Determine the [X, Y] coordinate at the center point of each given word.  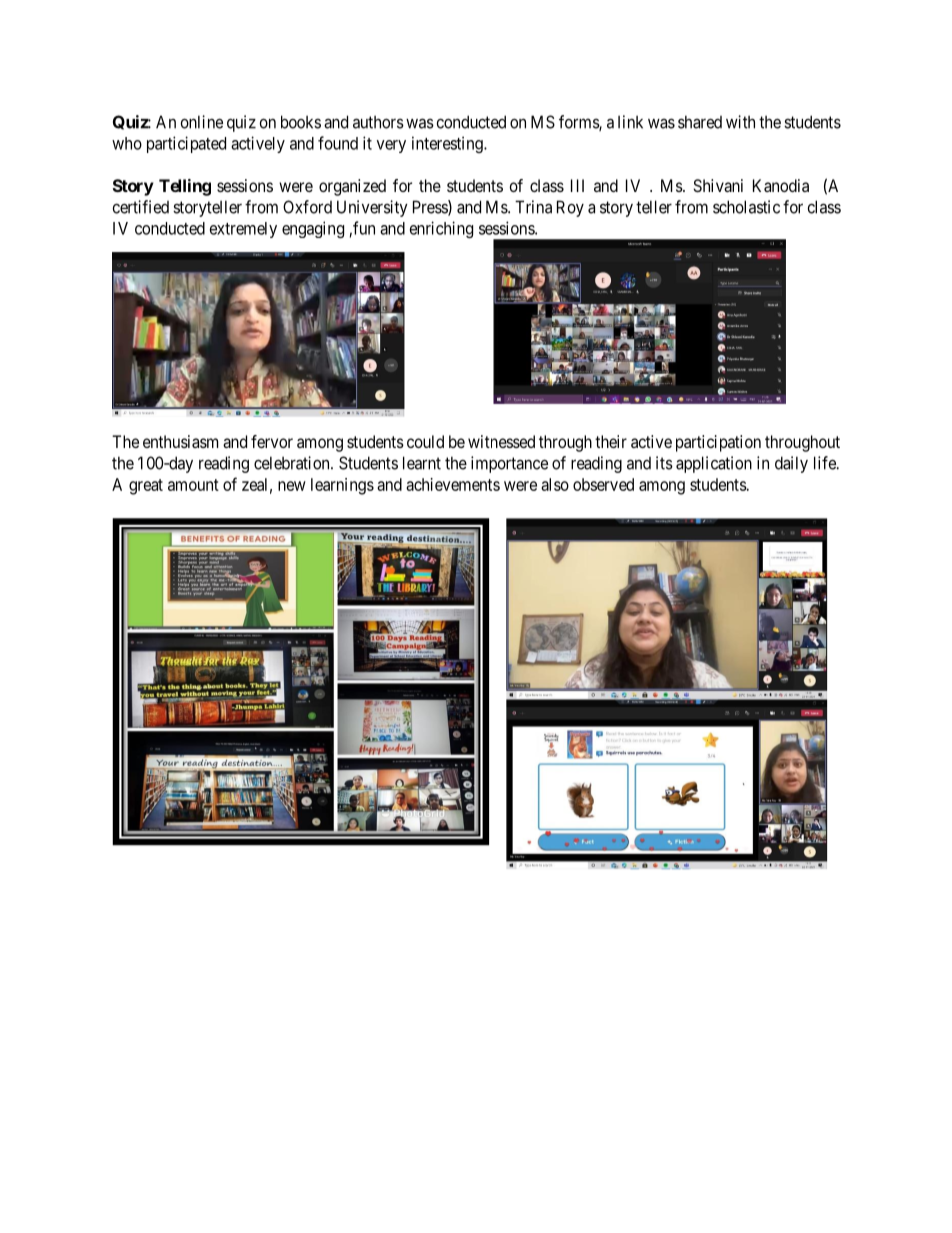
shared [700, 122]
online [202, 122]
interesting [448, 144]
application [714, 464]
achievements [453, 484]
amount [193, 485]
